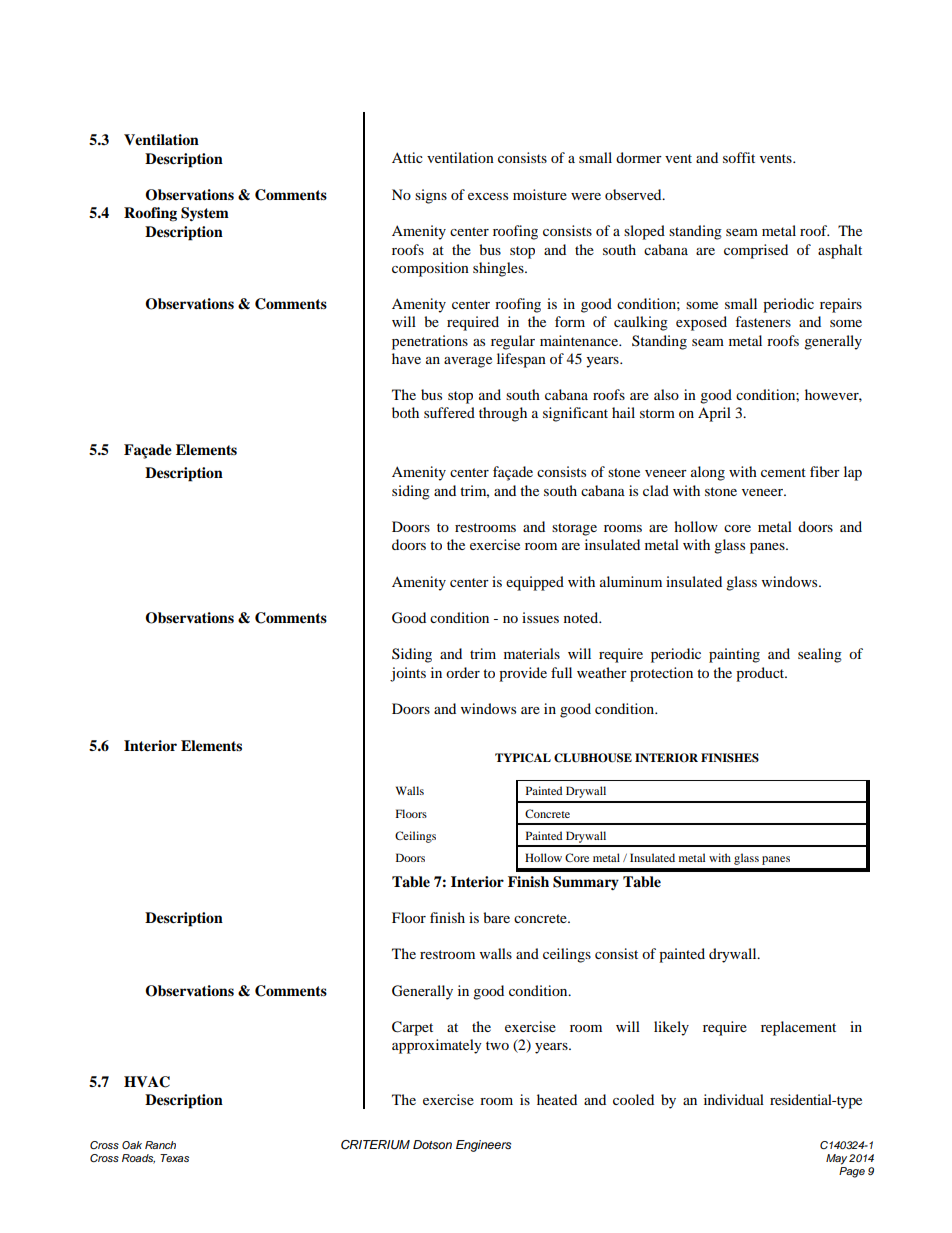 Image resolution: width=952 pixels, height=1233 pixels. I want to click on System, so click(205, 214).
